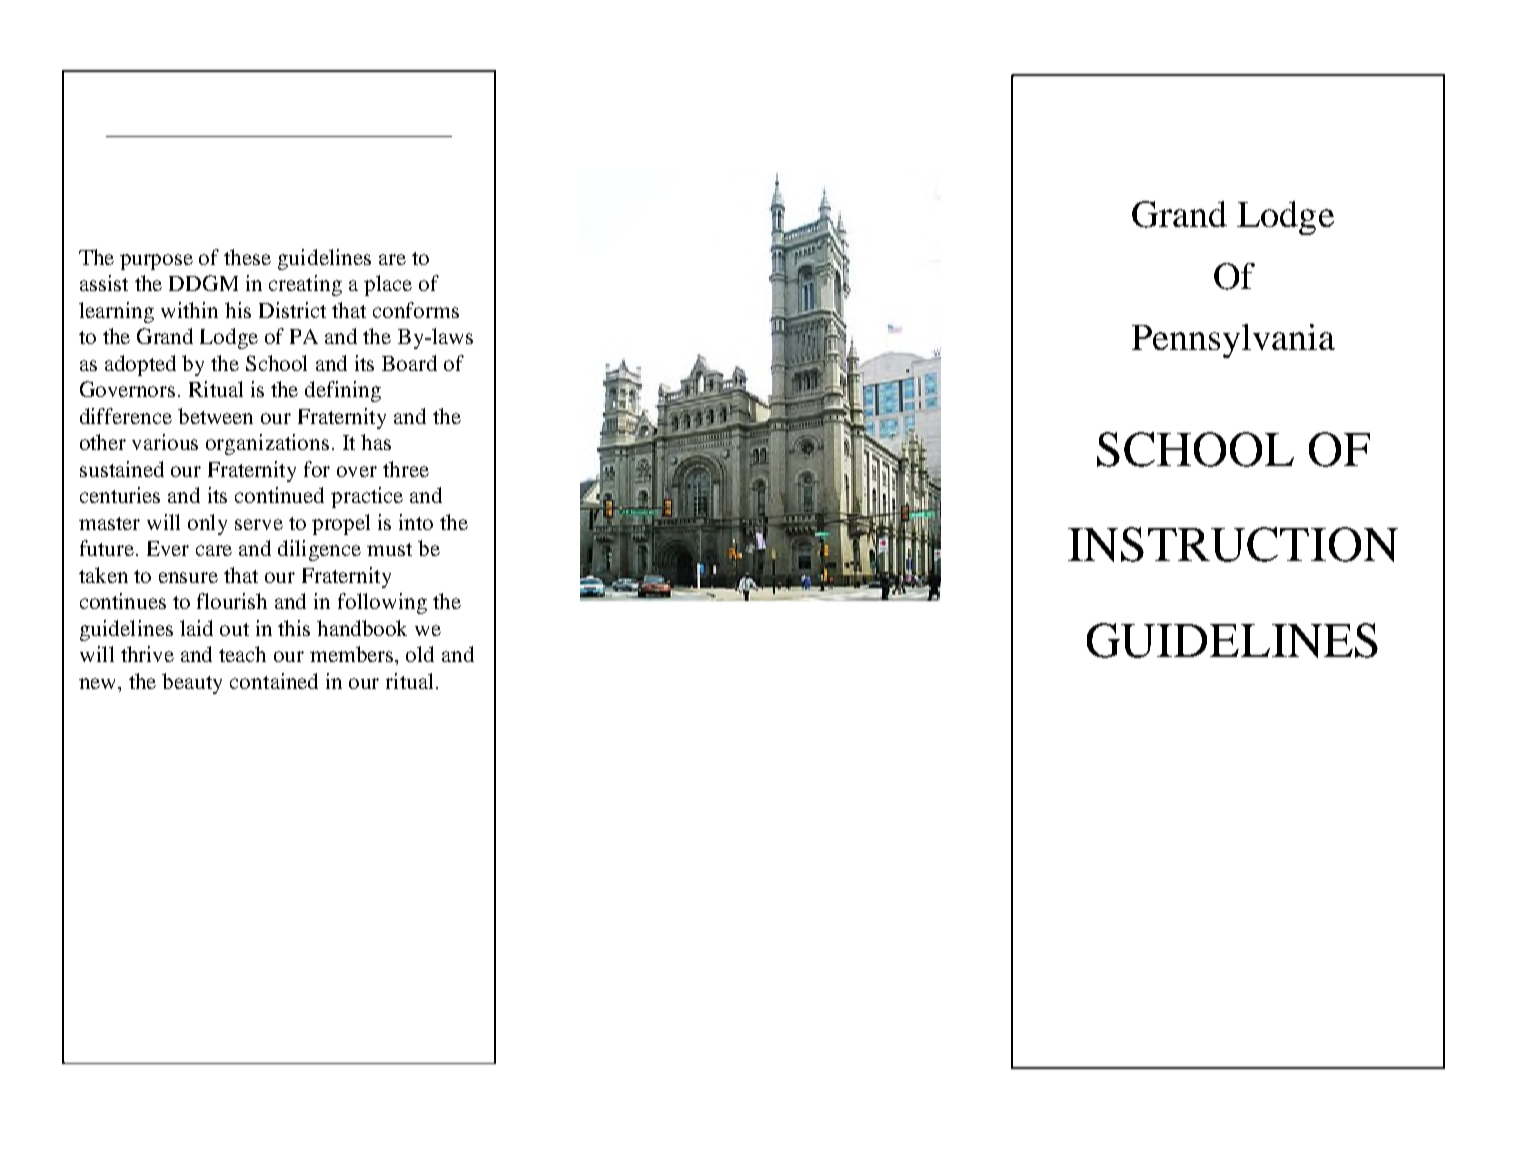 The width and height of the page is (1520, 1174). Describe the element at coordinates (1233, 544) in the page. I see `INSTRUCTION` at that location.
